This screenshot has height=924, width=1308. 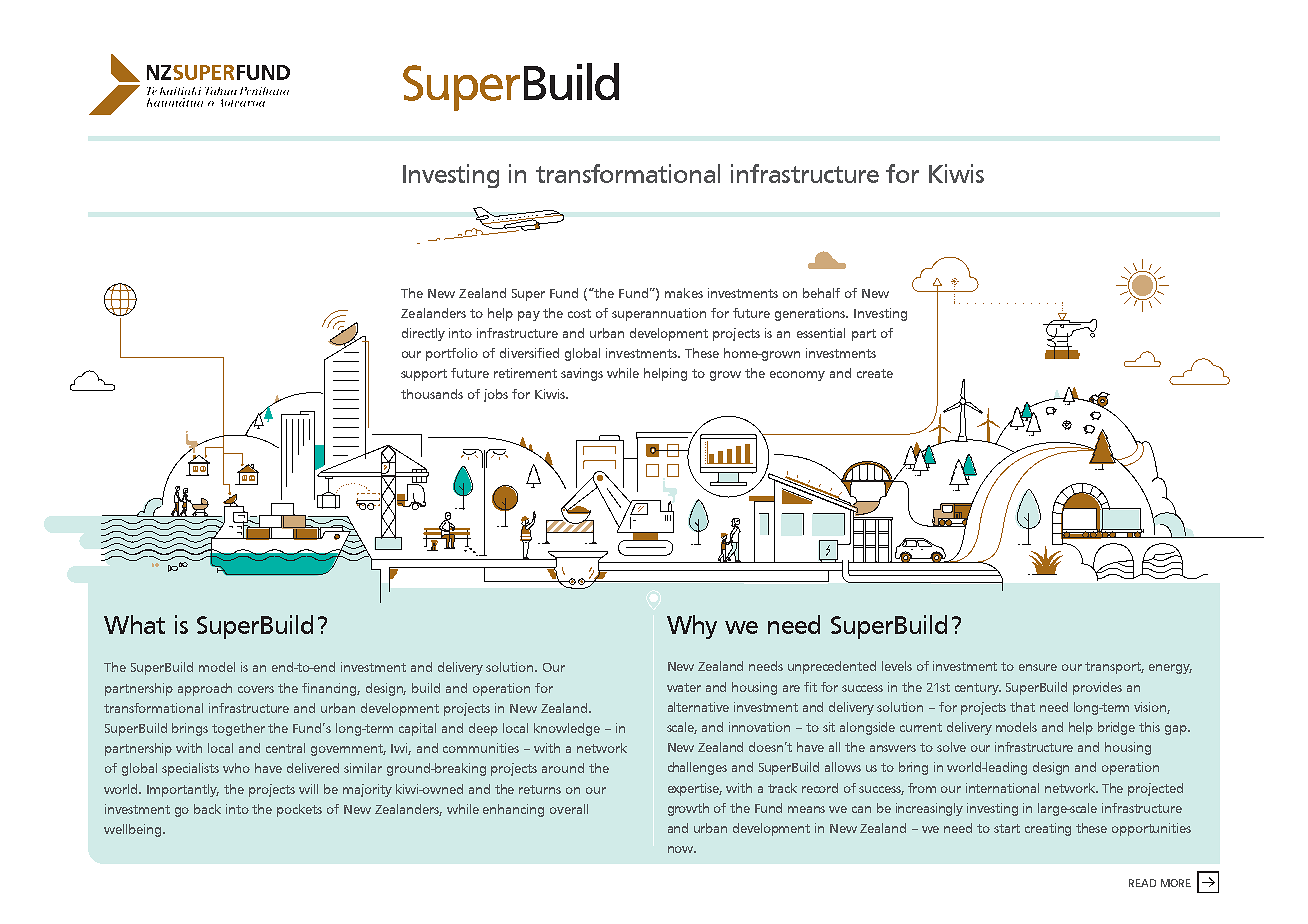 What do you see at coordinates (496, 395) in the screenshot?
I see `jobs` at bounding box center [496, 395].
